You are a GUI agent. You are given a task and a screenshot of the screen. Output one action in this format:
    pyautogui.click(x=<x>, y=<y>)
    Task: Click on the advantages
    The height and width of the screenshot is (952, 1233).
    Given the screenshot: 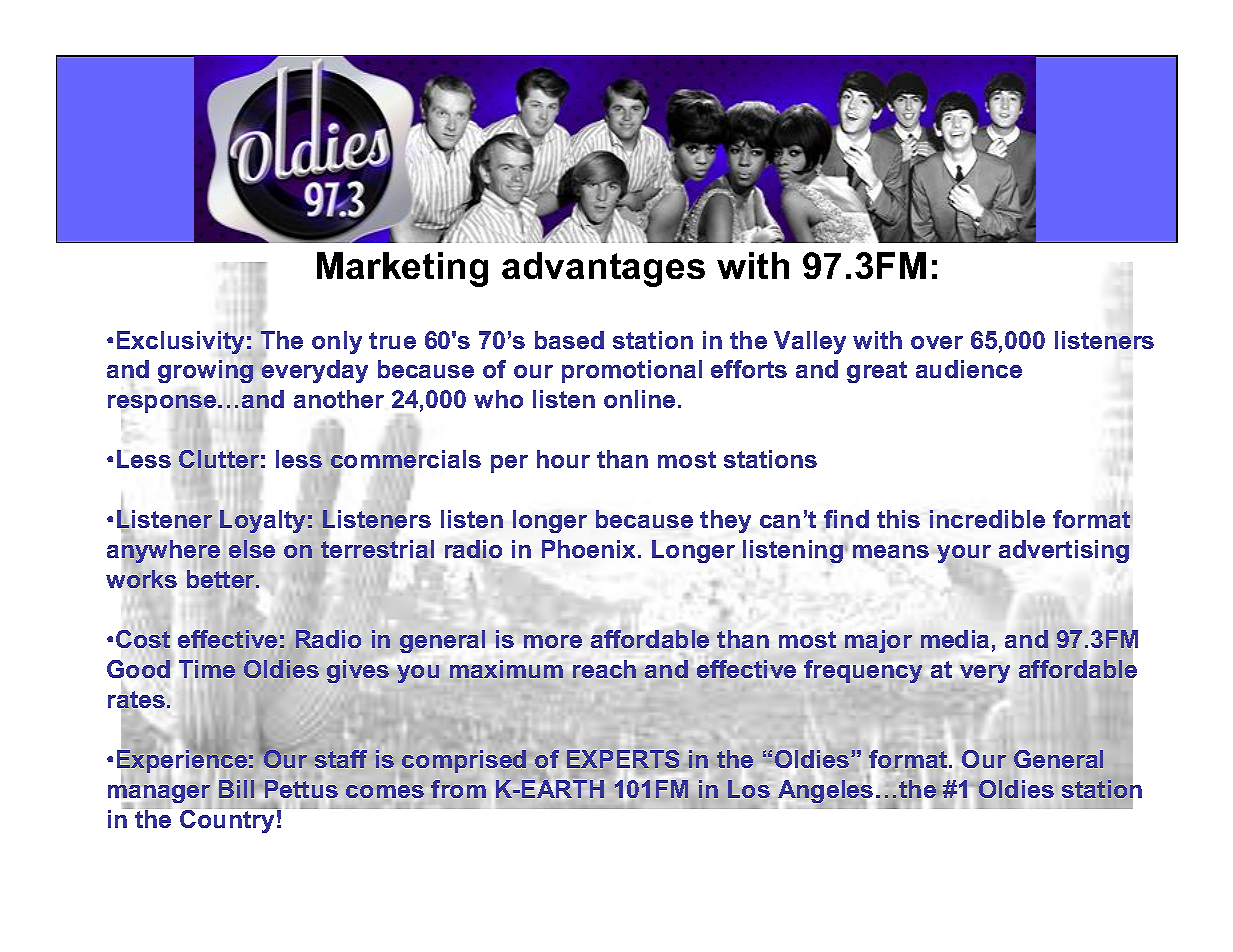 What is the action you would take?
    pyautogui.click(x=603, y=269)
